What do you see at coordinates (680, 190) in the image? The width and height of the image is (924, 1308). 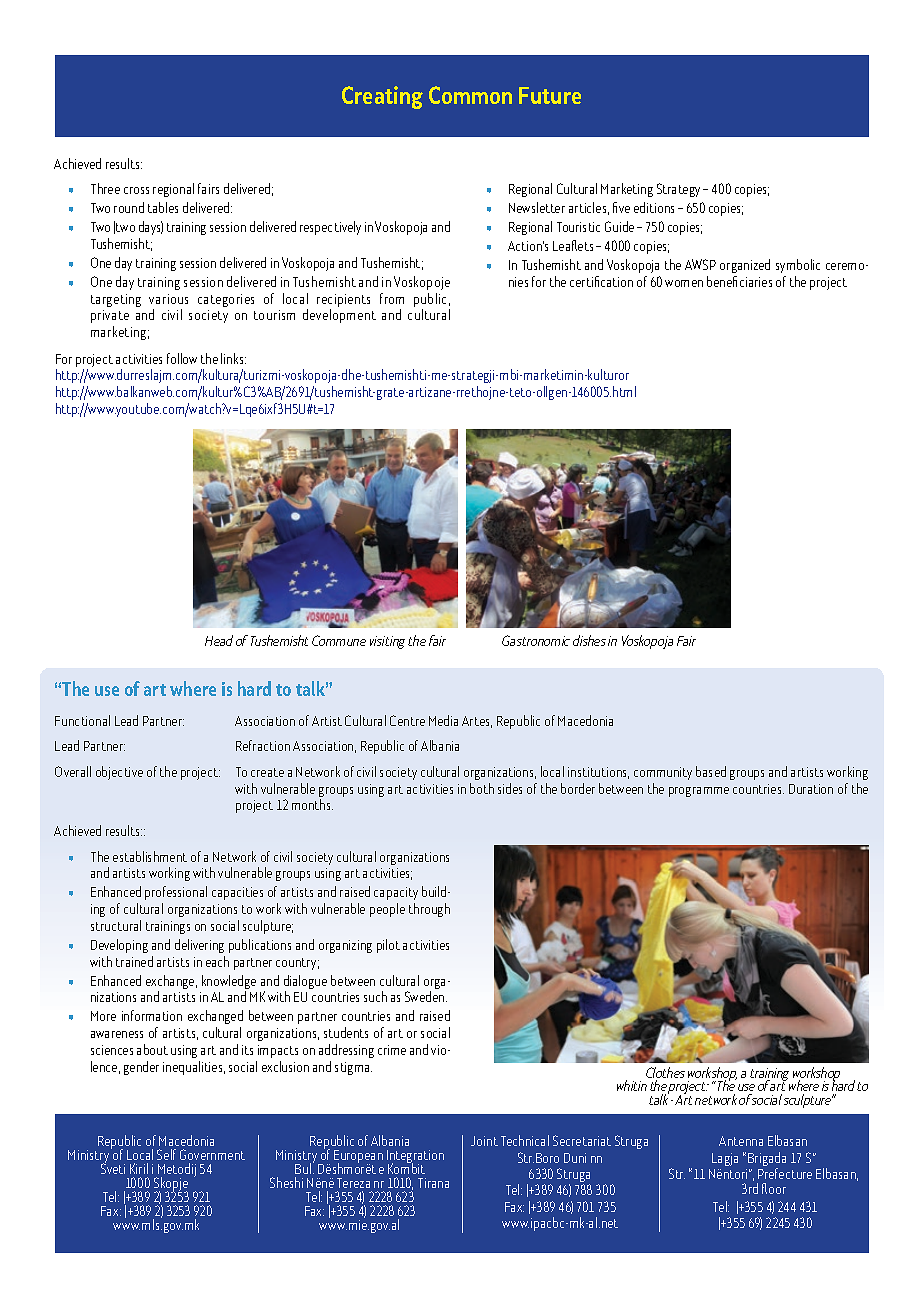 I see `Strategy` at bounding box center [680, 190].
